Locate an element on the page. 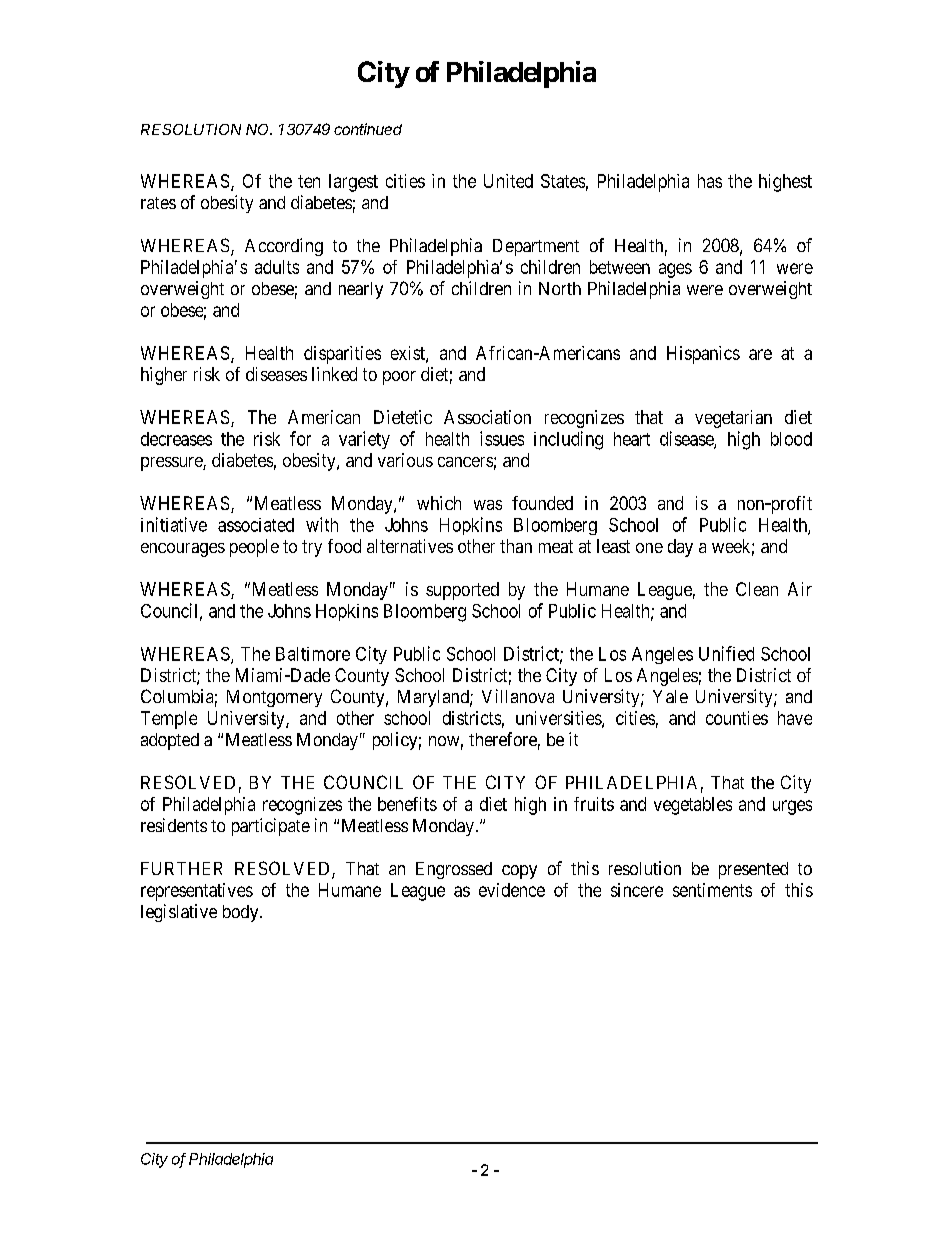 Image resolution: width=952 pixels, height=1233 pixels. has is located at coordinates (710, 181).
